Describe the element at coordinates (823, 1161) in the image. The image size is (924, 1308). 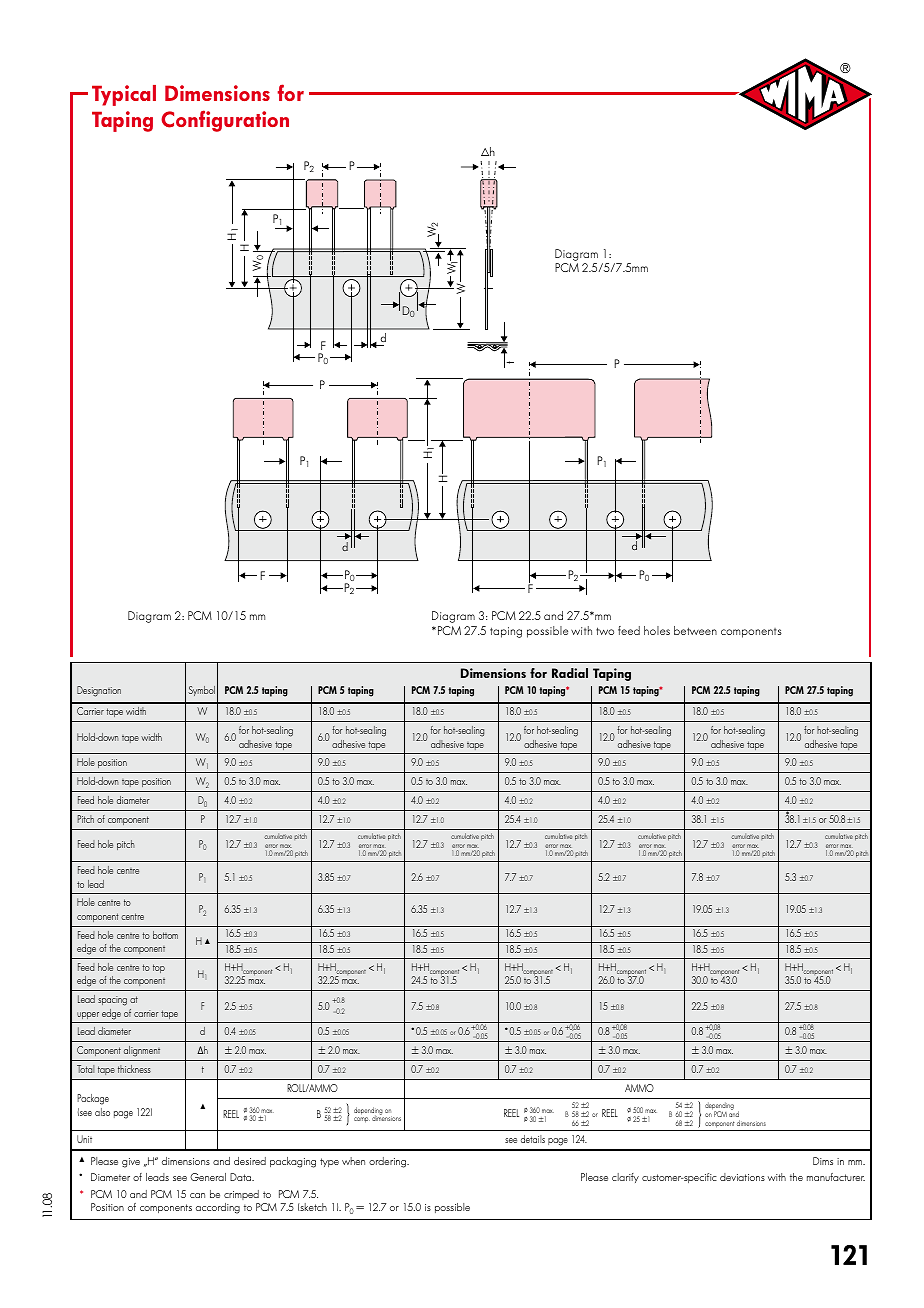
I see `Dims` at that location.
